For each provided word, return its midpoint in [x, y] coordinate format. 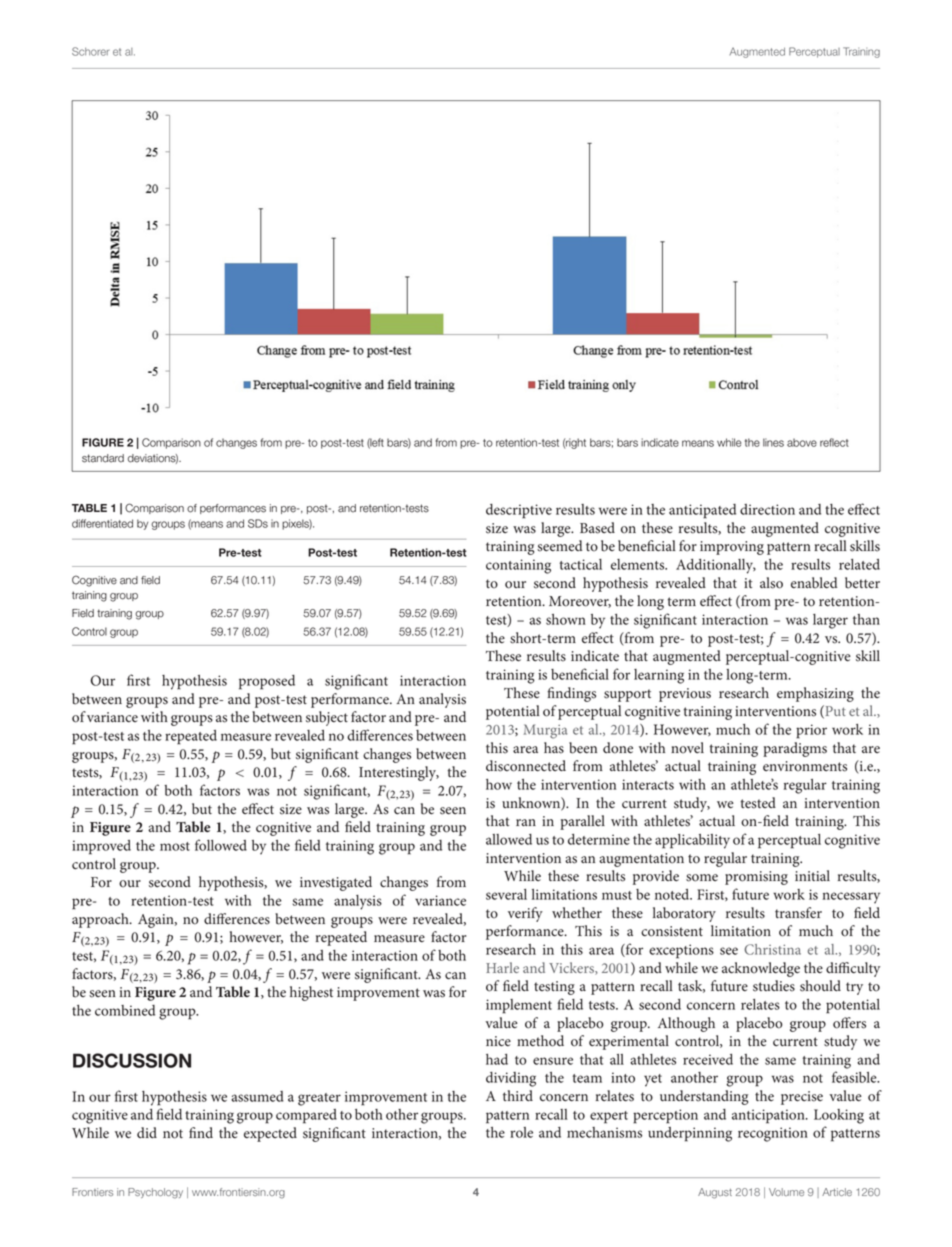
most [175, 846]
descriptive [519, 511]
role [521, 1132]
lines [773, 442]
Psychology [155, 1193]
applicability [692, 841]
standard [103, 458]
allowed [509, 839]
